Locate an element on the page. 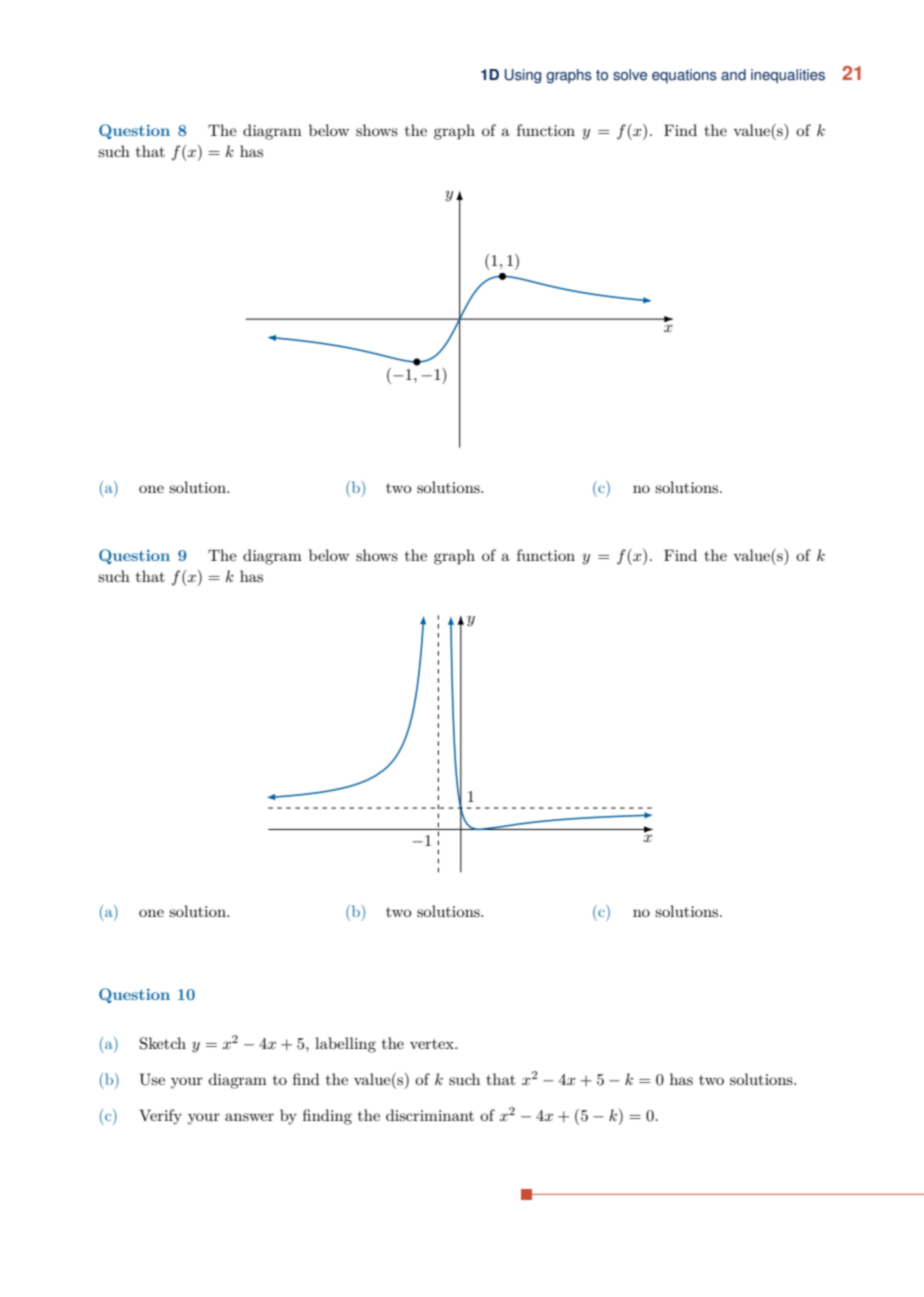 Image resolution: width=924 pixels, height=1297 pixels. Using is located at coordinates (523, 76).
